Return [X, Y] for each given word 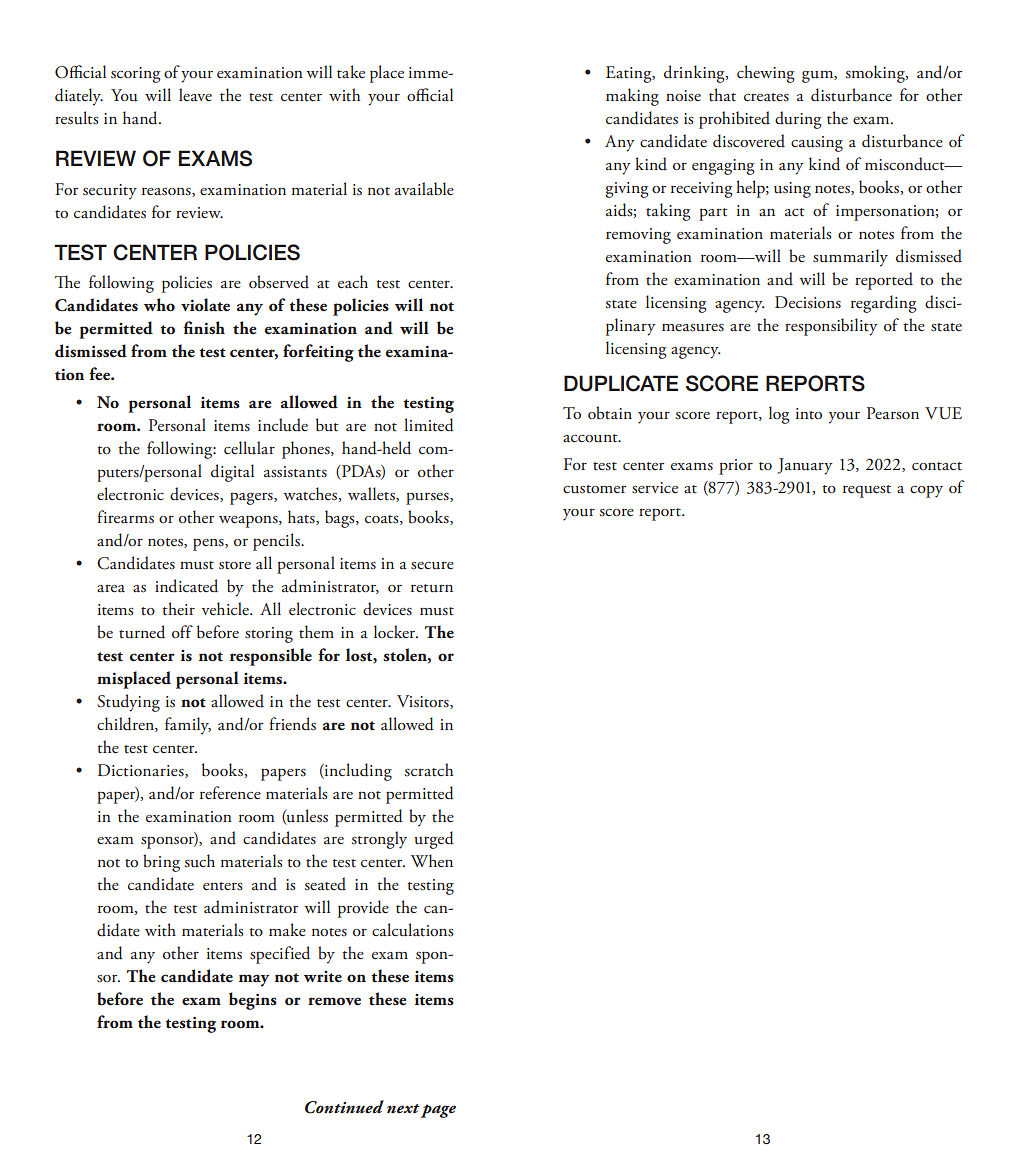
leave [195, 94]
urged [434, 840]
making [632, 97]
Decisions [808, 302]
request [867, 491]
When [432, 860]
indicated [186, 586]
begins [253, 1001]
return [432, 588]
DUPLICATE [621, 383]
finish [204, 328]
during [798, 120]
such [200, 861]
